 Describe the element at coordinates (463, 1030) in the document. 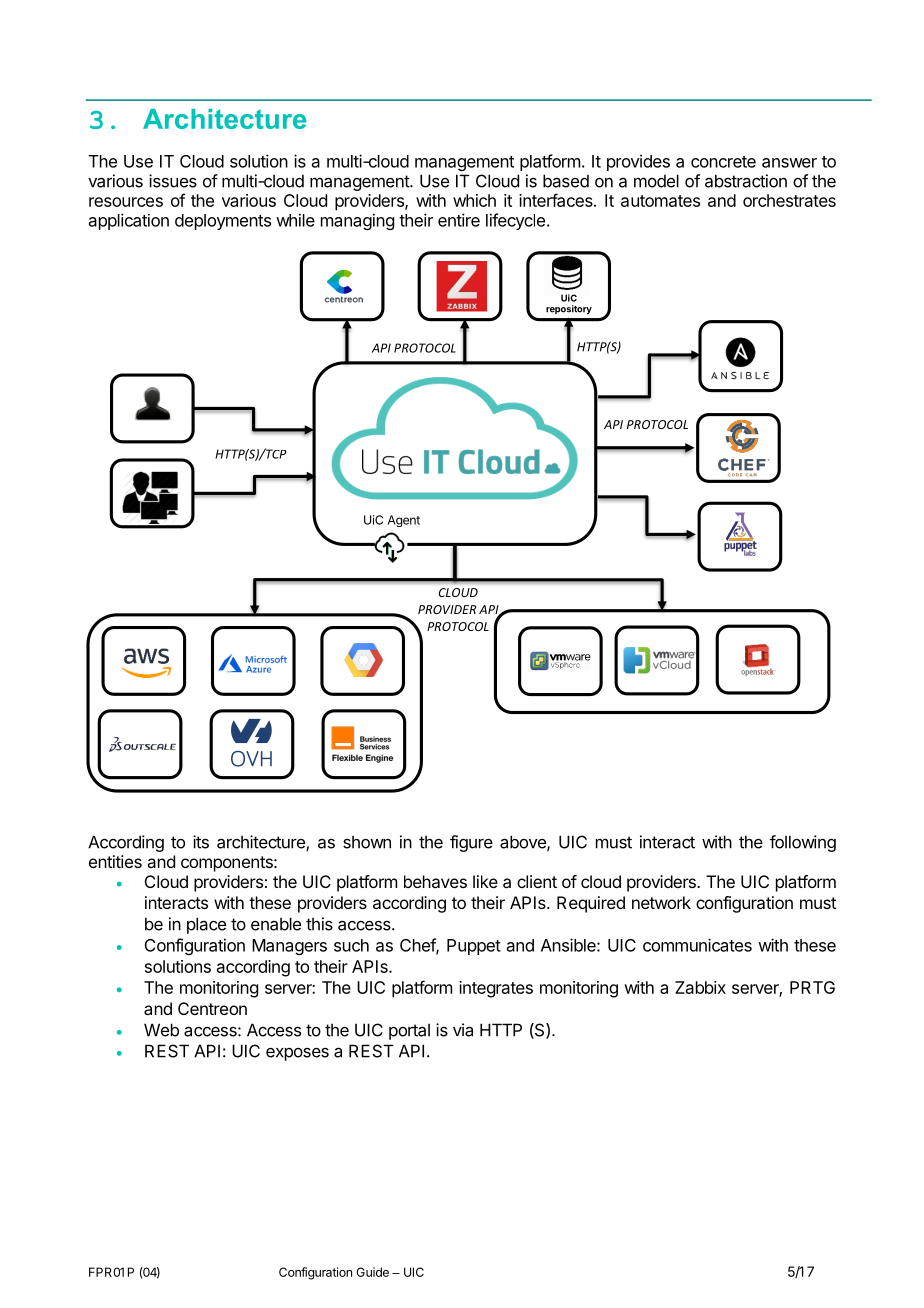

I see `via` at that location.
